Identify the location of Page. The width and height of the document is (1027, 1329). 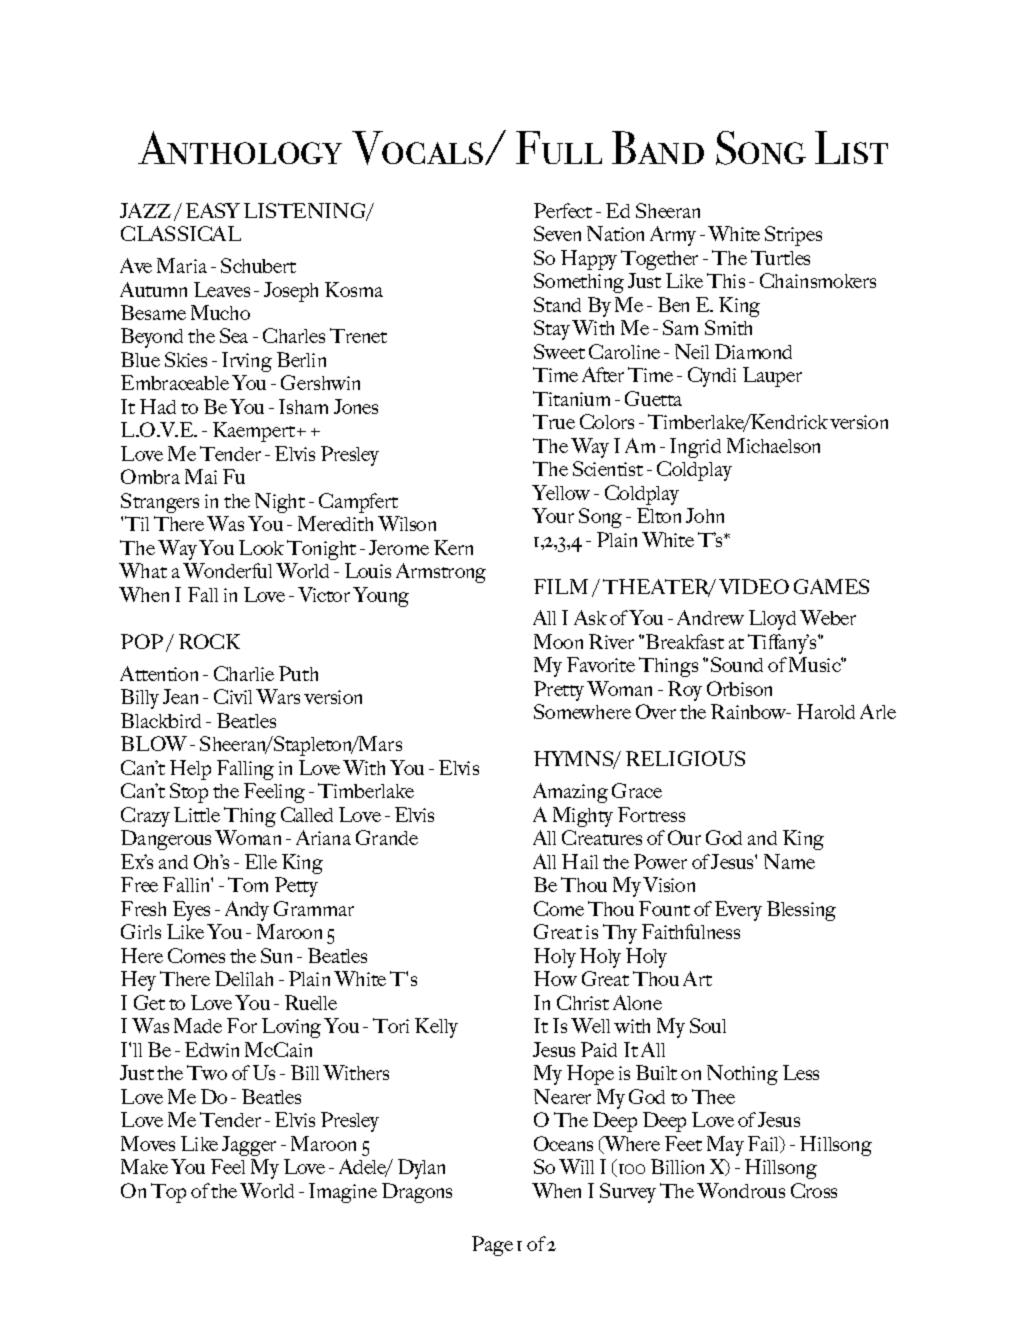
(492, 1246).
